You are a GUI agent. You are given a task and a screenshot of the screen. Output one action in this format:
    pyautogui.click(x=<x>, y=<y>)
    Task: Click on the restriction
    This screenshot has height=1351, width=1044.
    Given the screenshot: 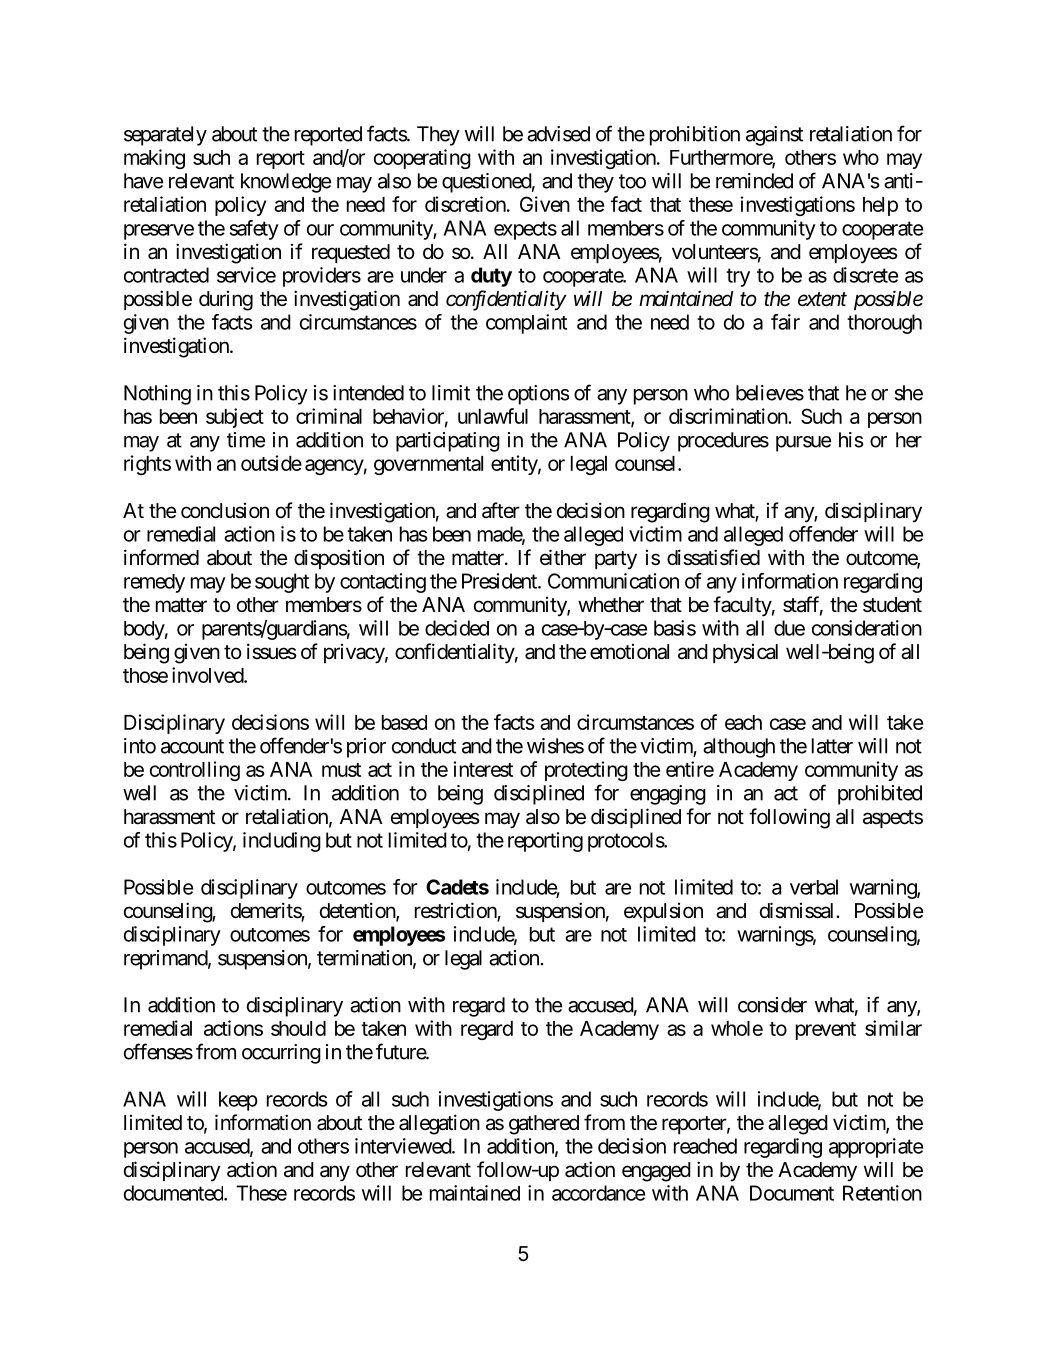 What is the action you would take?
    pyautogui.click(x=456, y=911)
